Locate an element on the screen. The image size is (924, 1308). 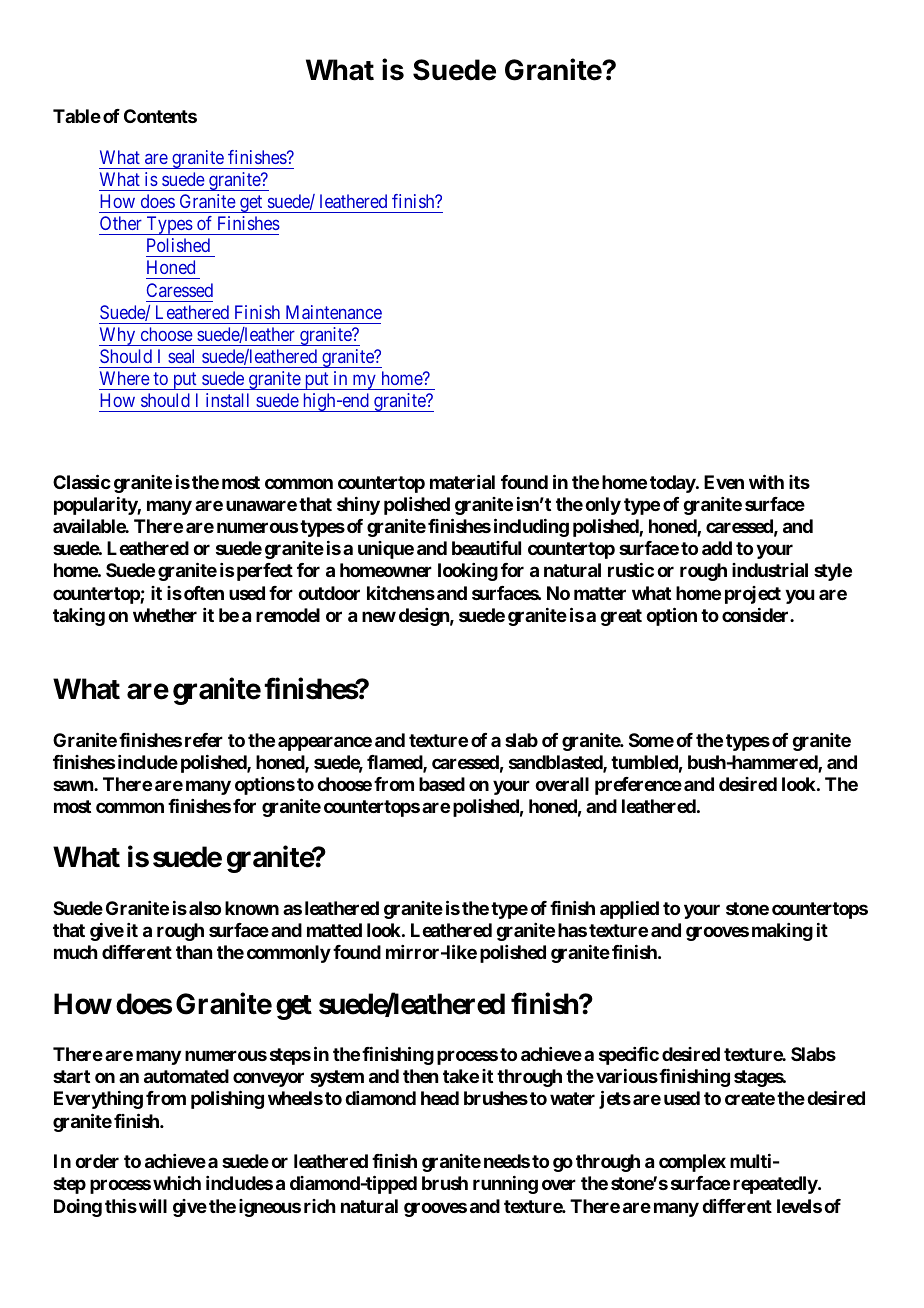
based is located at coordinates (442, 784).
